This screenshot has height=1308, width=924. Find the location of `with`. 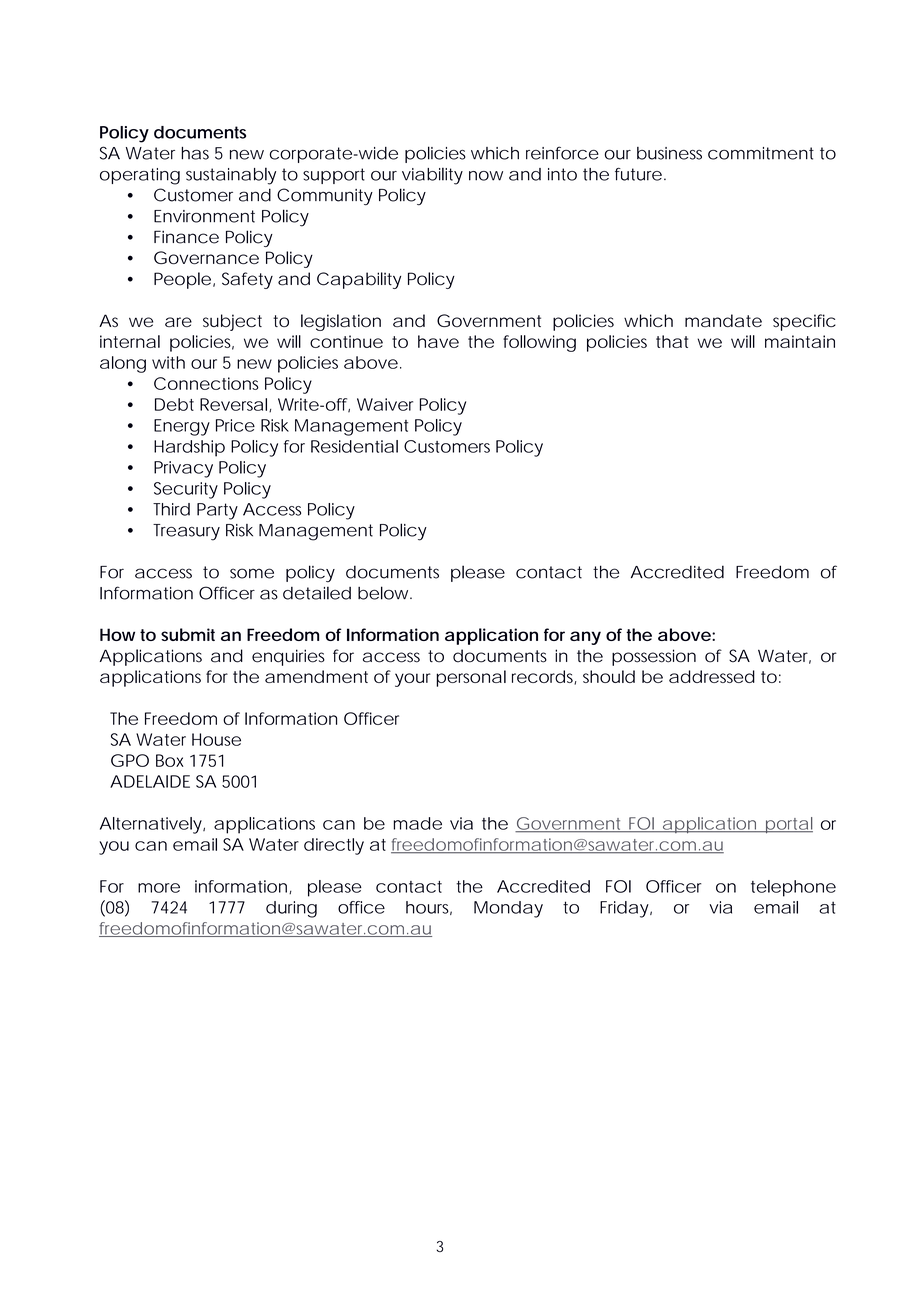

with is located at coordinates (168, 362).
